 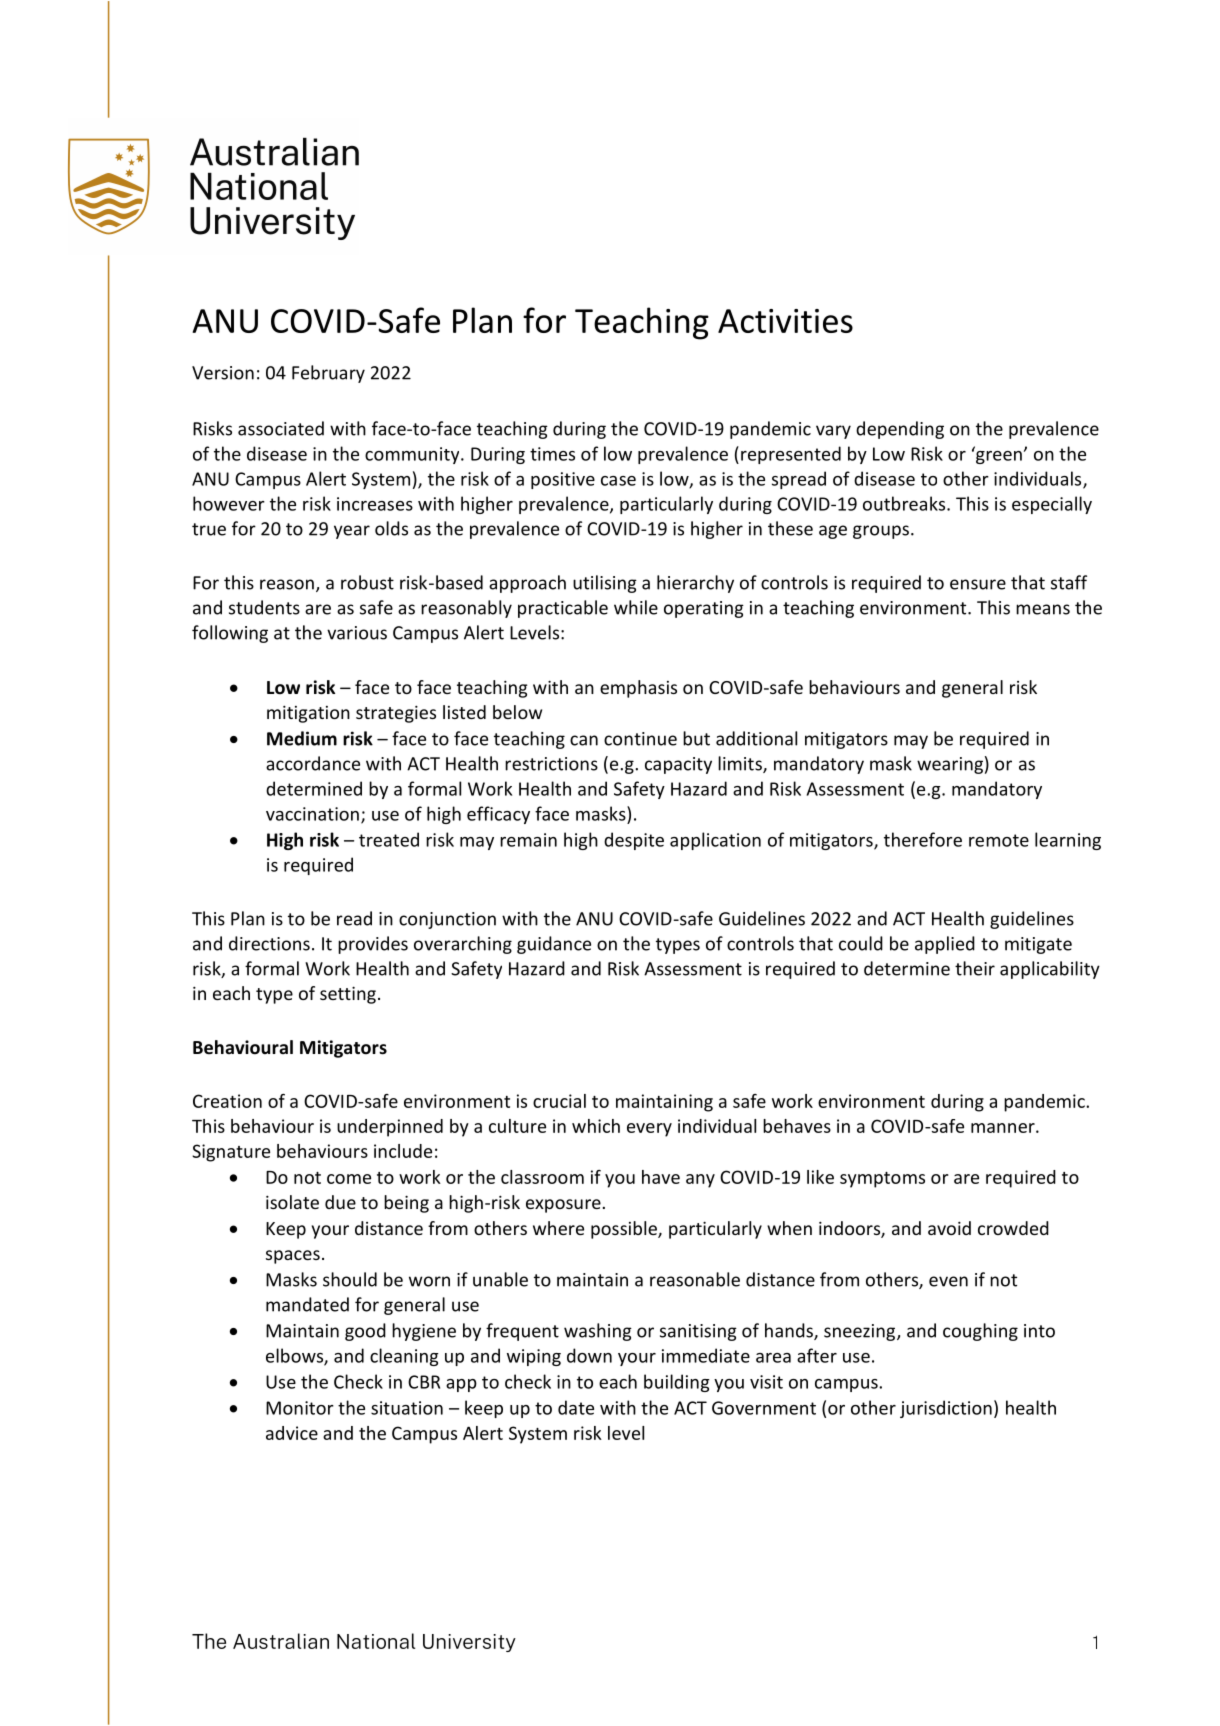 I want to click on Australian, so click(x=281, y=1641).
